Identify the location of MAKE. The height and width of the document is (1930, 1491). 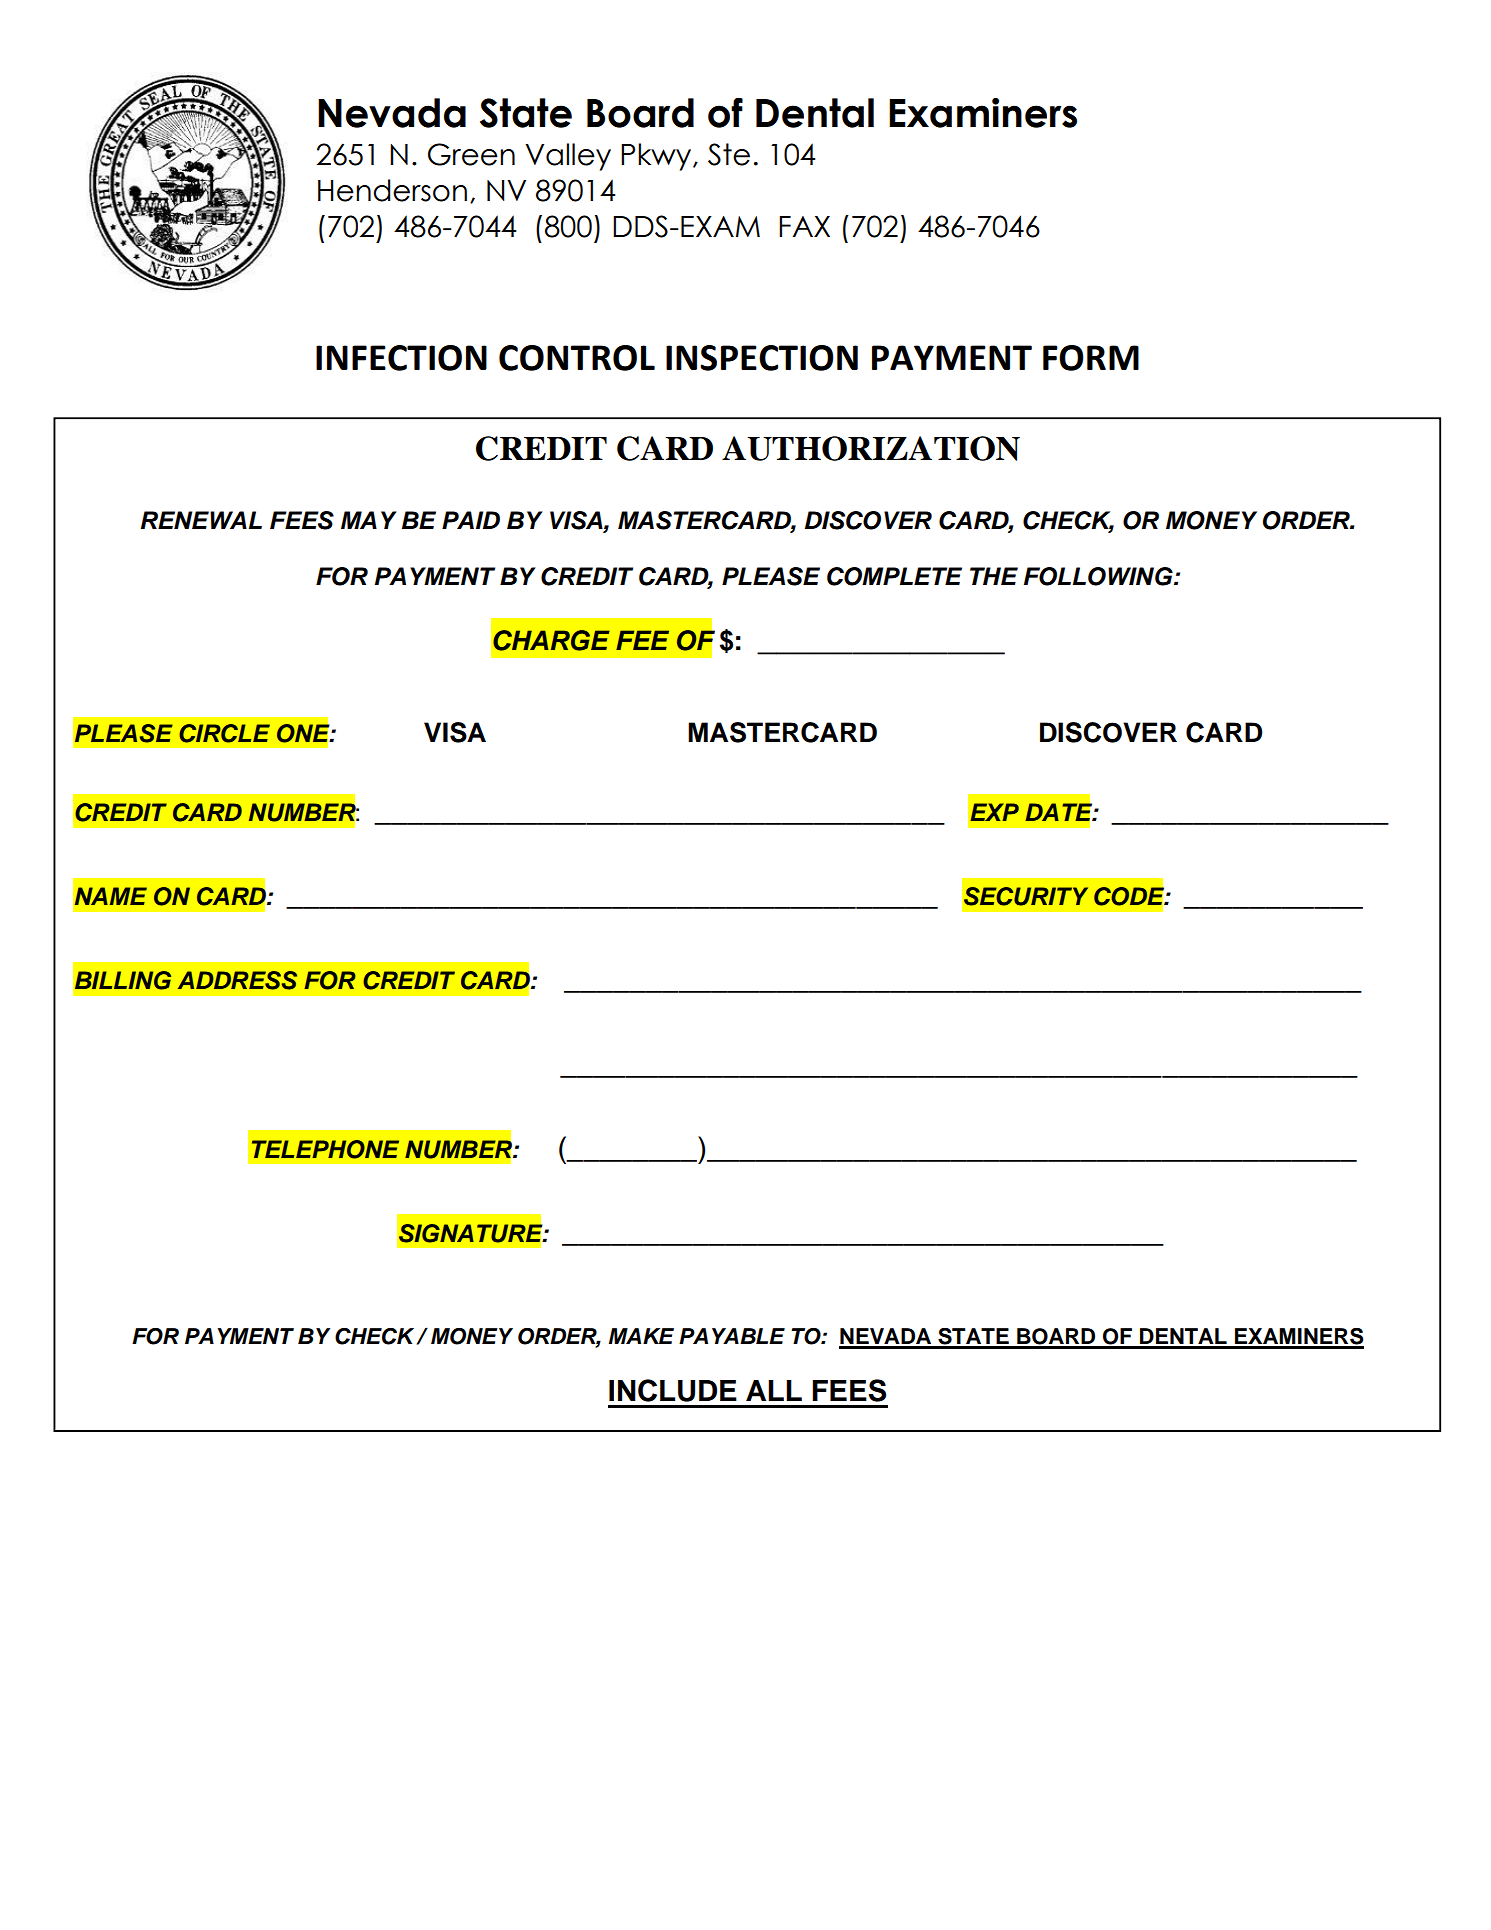
(641, 1336).
